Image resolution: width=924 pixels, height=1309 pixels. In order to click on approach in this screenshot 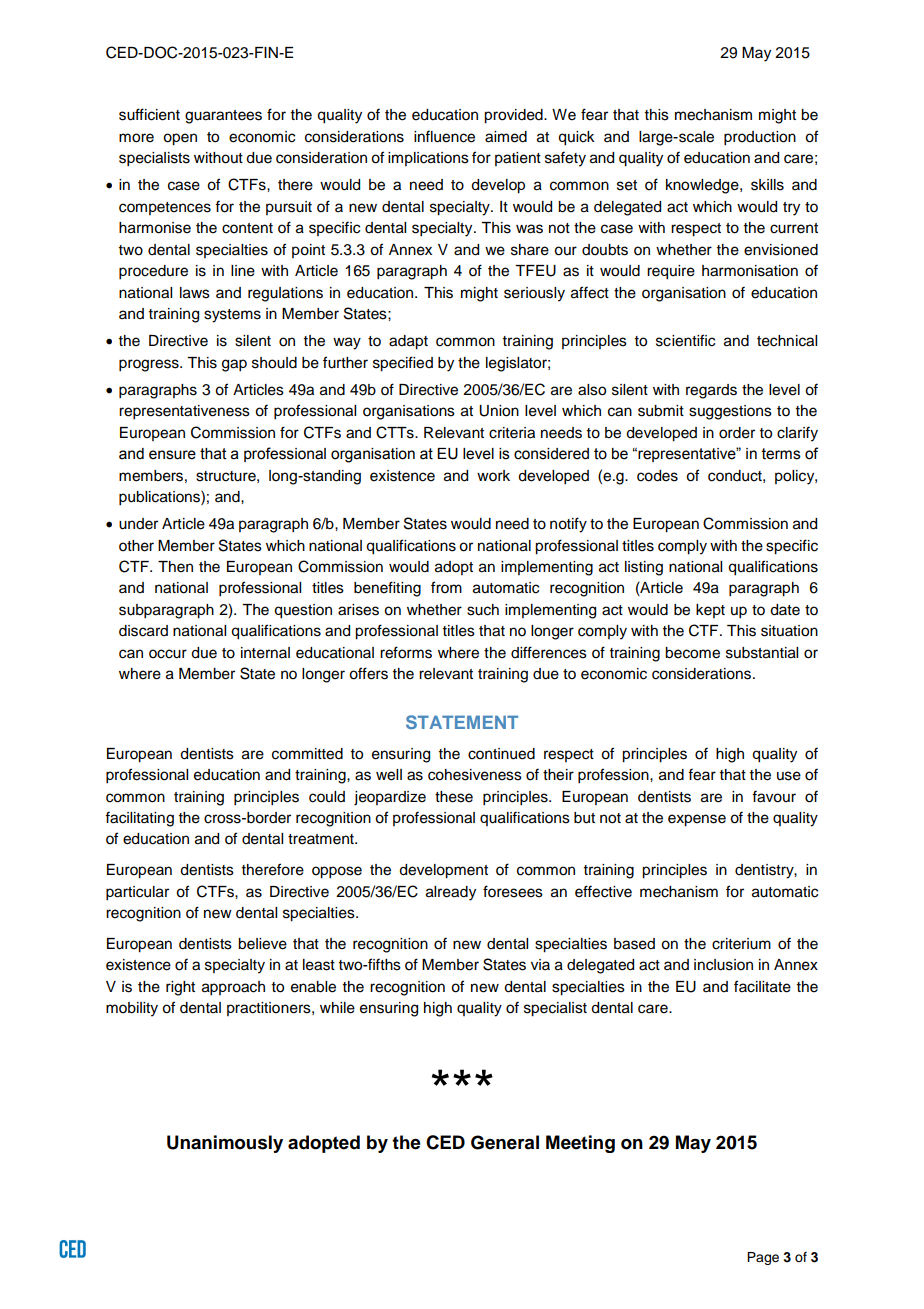, I will do `click(233, 988)`.
